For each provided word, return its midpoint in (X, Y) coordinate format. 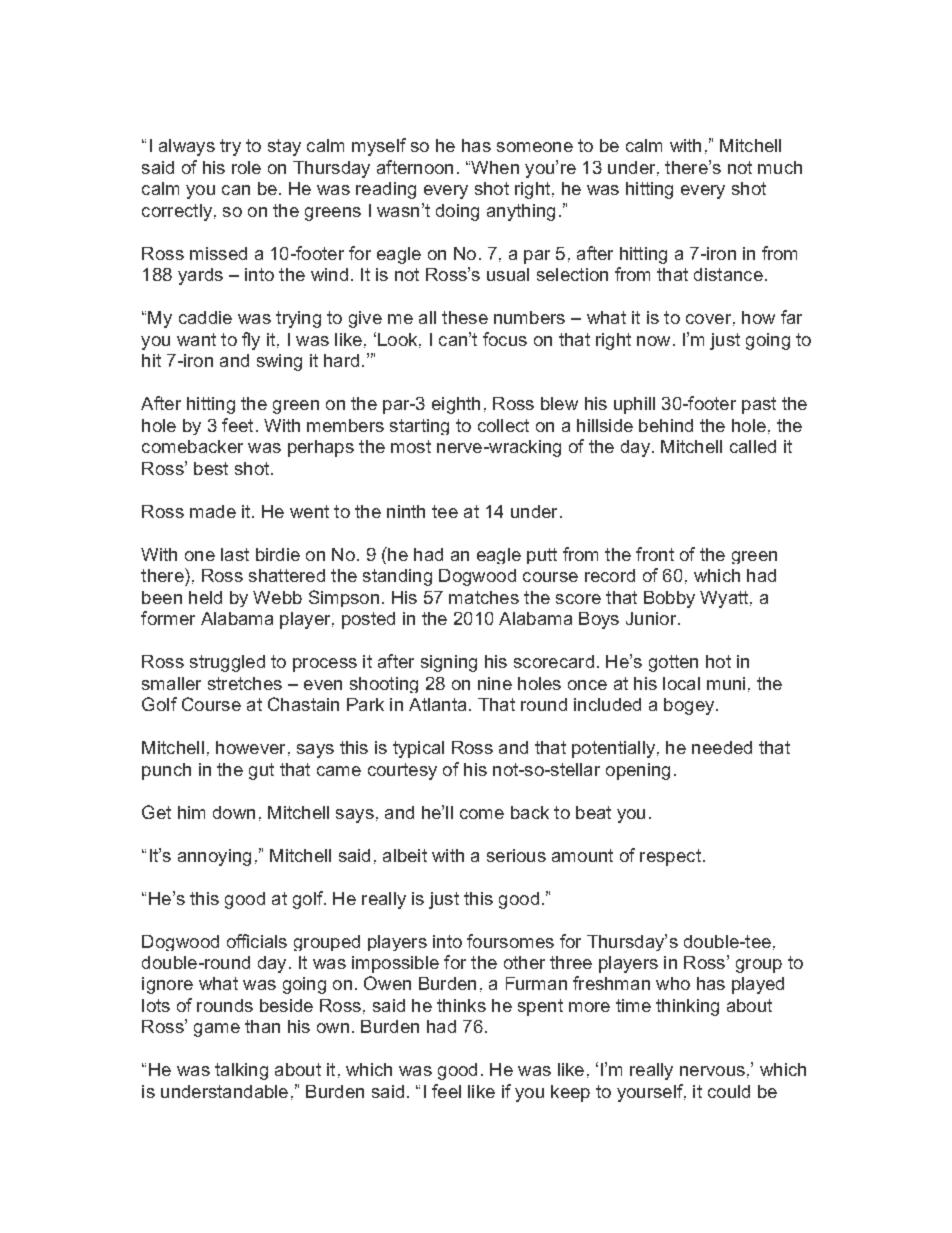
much (780, 167)
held (205, 597)
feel (446, 1091)
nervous (712, 1071)
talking (241, 1071)
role (246, 167)
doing (457, 212)
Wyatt (725, 599)
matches (484, 597)
